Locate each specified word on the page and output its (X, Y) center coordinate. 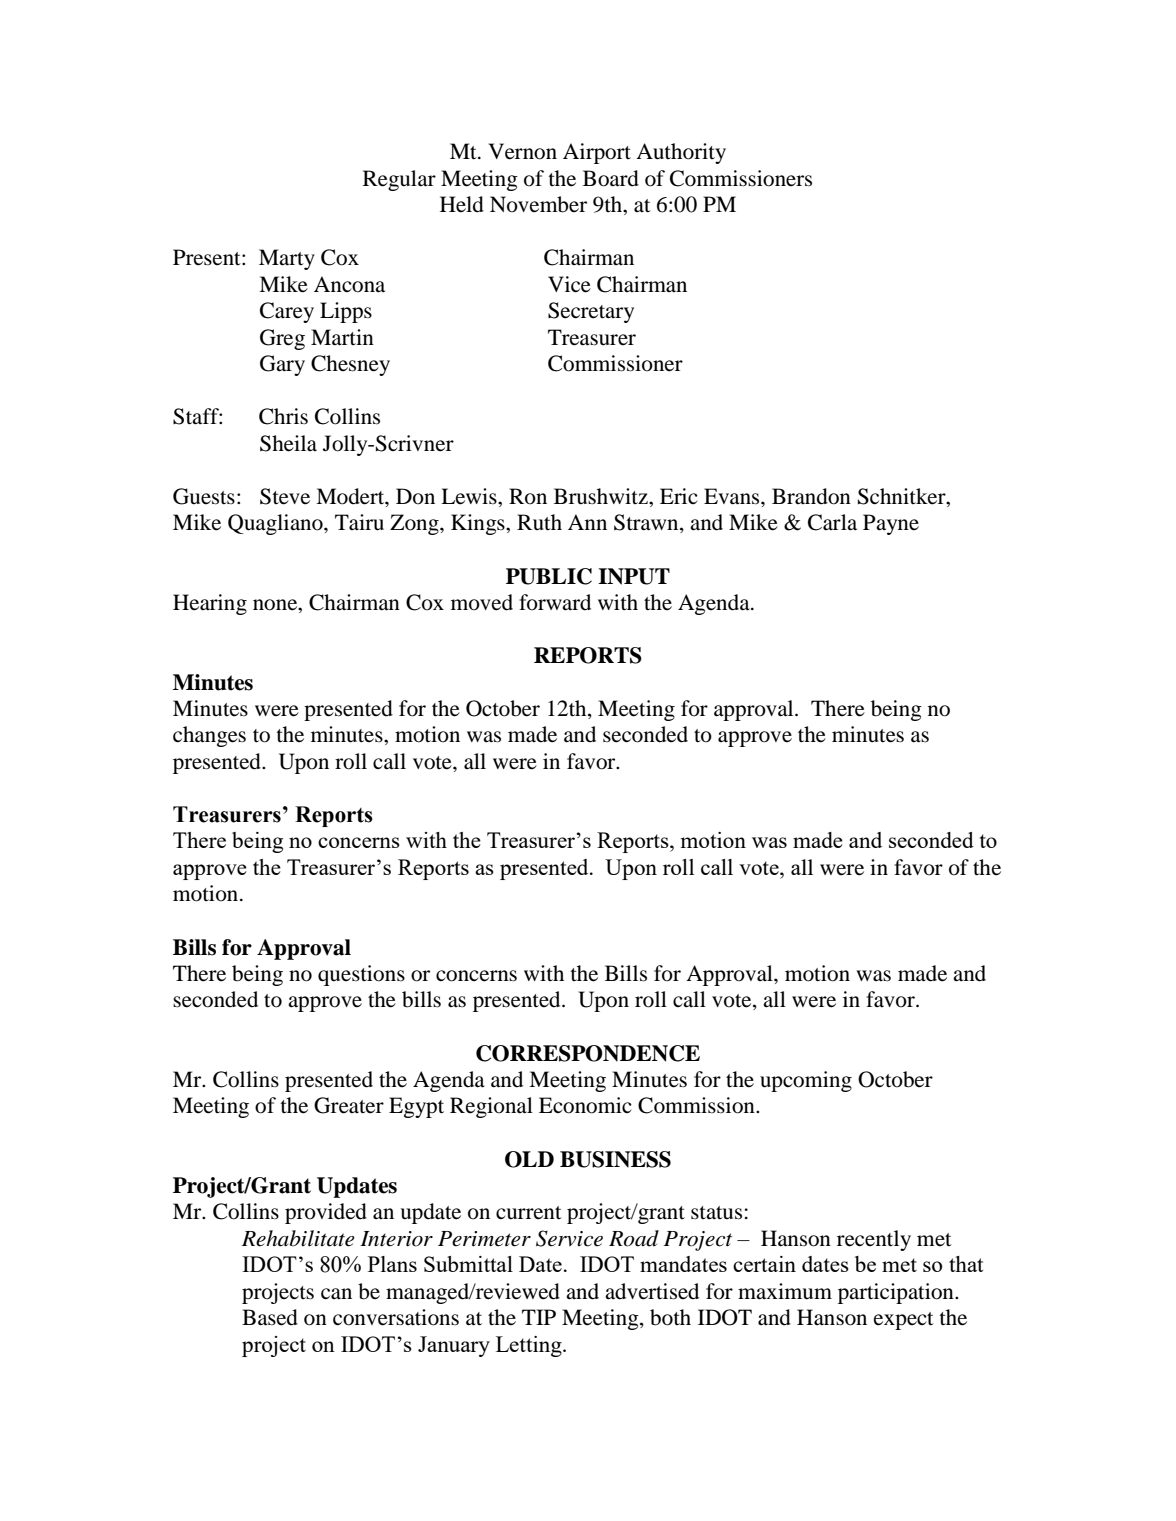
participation (897, 1293)
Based (270, 1317)
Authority (681, 153)
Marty (287, 259)
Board (611, 178)
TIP (539, 1317)
